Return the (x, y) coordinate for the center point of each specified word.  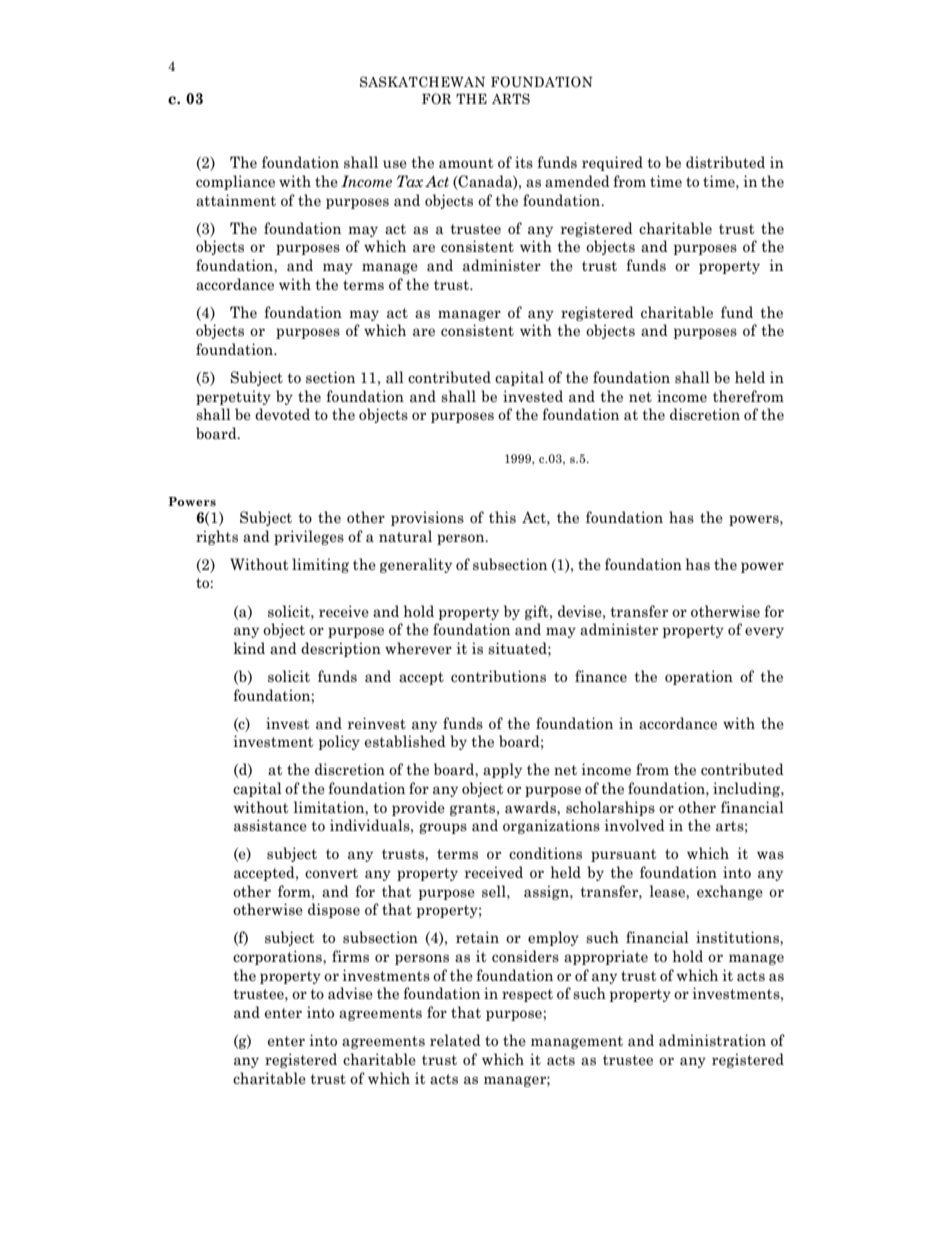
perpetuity (233, 397)
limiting (320, 565)
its (524, 162)
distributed (725, 162)
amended (577, 181)
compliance (235, 182)
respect (527, 995)
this (502, 517)
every (764, 632)
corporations (278, 957)
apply (502, 770)
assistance (270, 825)
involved (635, 825)
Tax (410, 181)
